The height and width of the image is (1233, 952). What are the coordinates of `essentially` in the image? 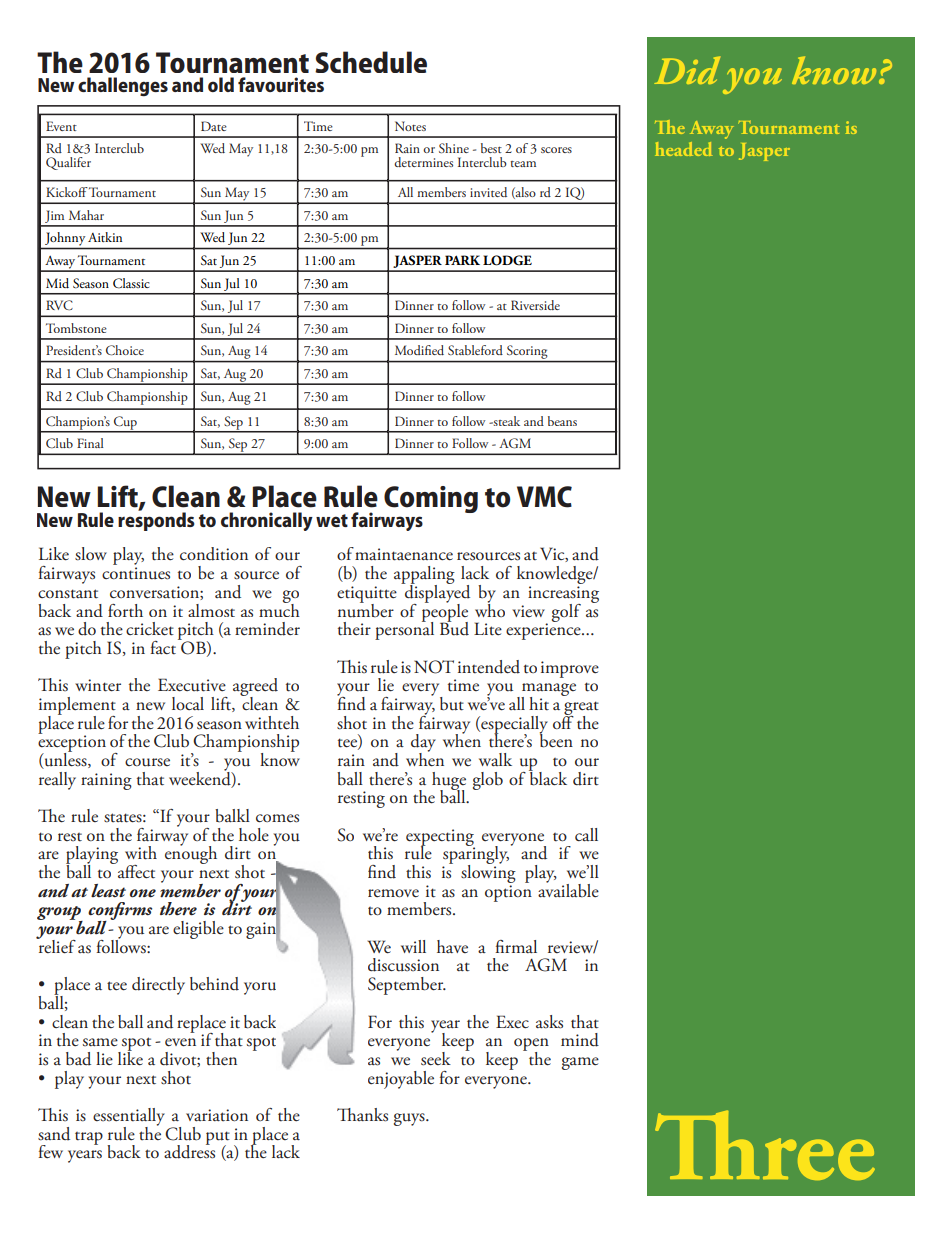 It's located at (129, 1118).
